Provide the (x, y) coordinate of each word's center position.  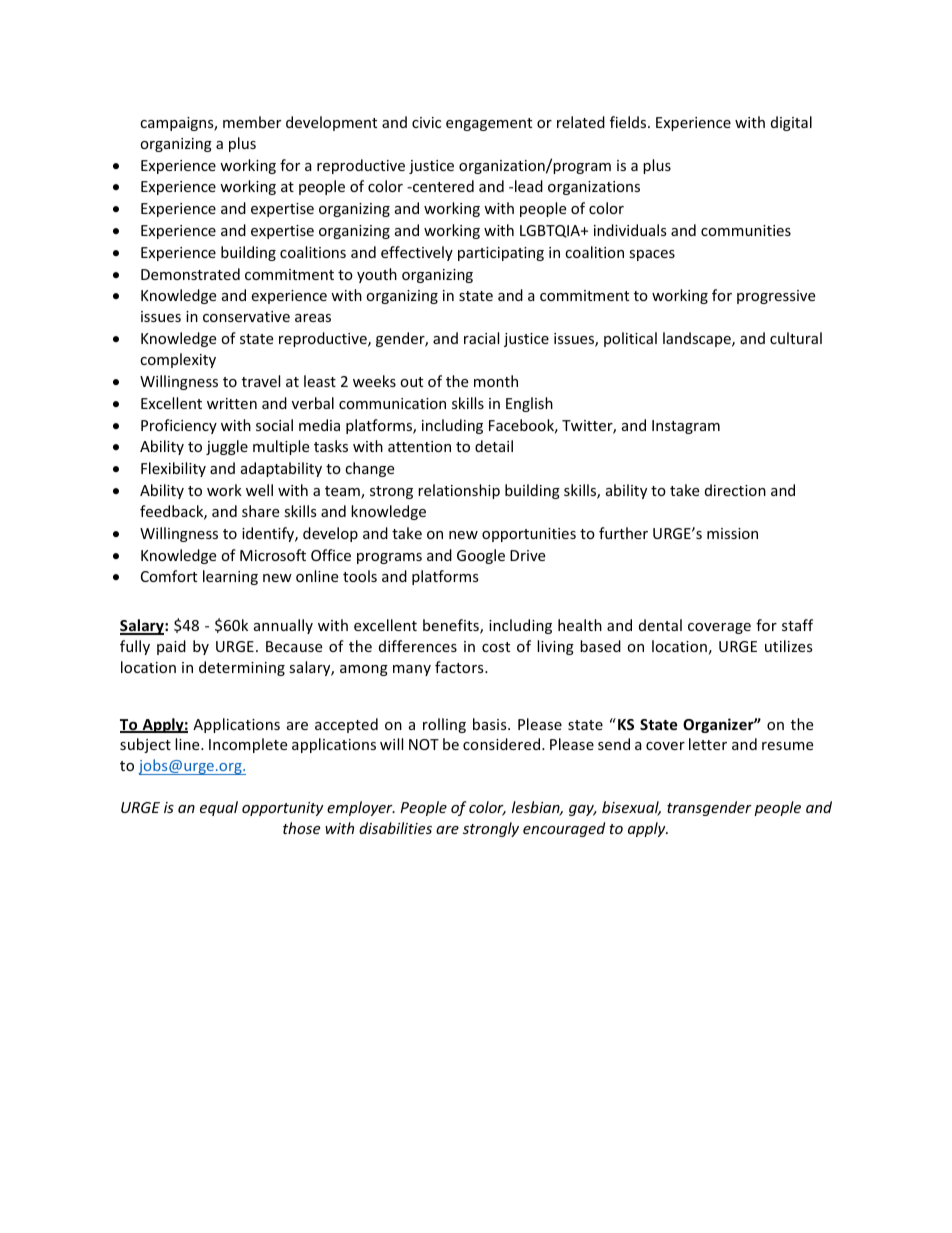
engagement (489, 124)
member (252, 122)
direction (735, 490)
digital (791, 123)
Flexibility (173, 469)
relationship (459, 491)
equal (219, 808)
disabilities (395, 828)
